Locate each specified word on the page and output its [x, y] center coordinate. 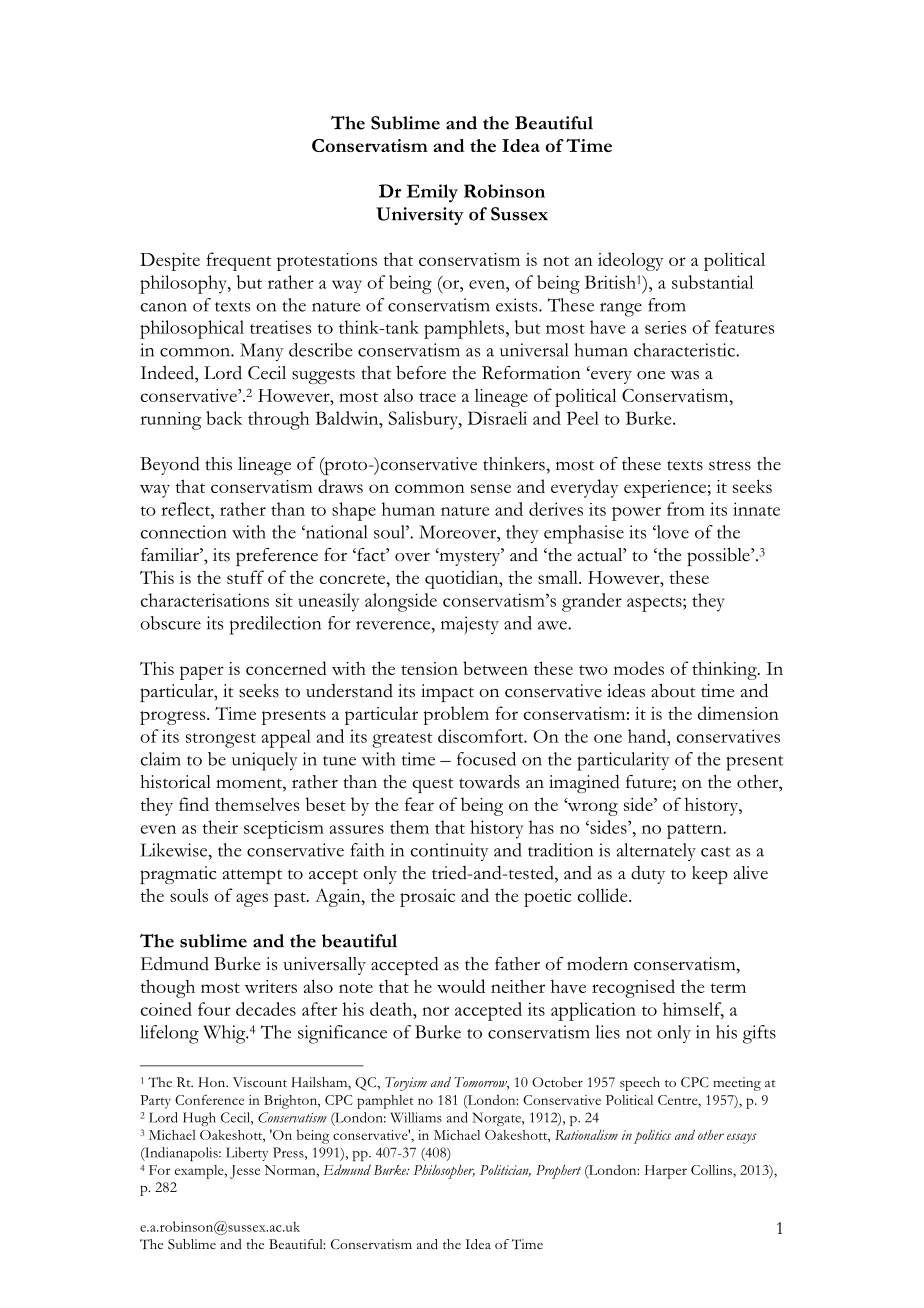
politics [652, 1137]
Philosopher [444, 1172]
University [420, 216]
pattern [696, 831]
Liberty [247, 1154]
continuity [449, 852]
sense [491, 488]
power [636, 514]
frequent [239, 261]
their [220, 827]
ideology [631, 261]
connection [183, 532]
